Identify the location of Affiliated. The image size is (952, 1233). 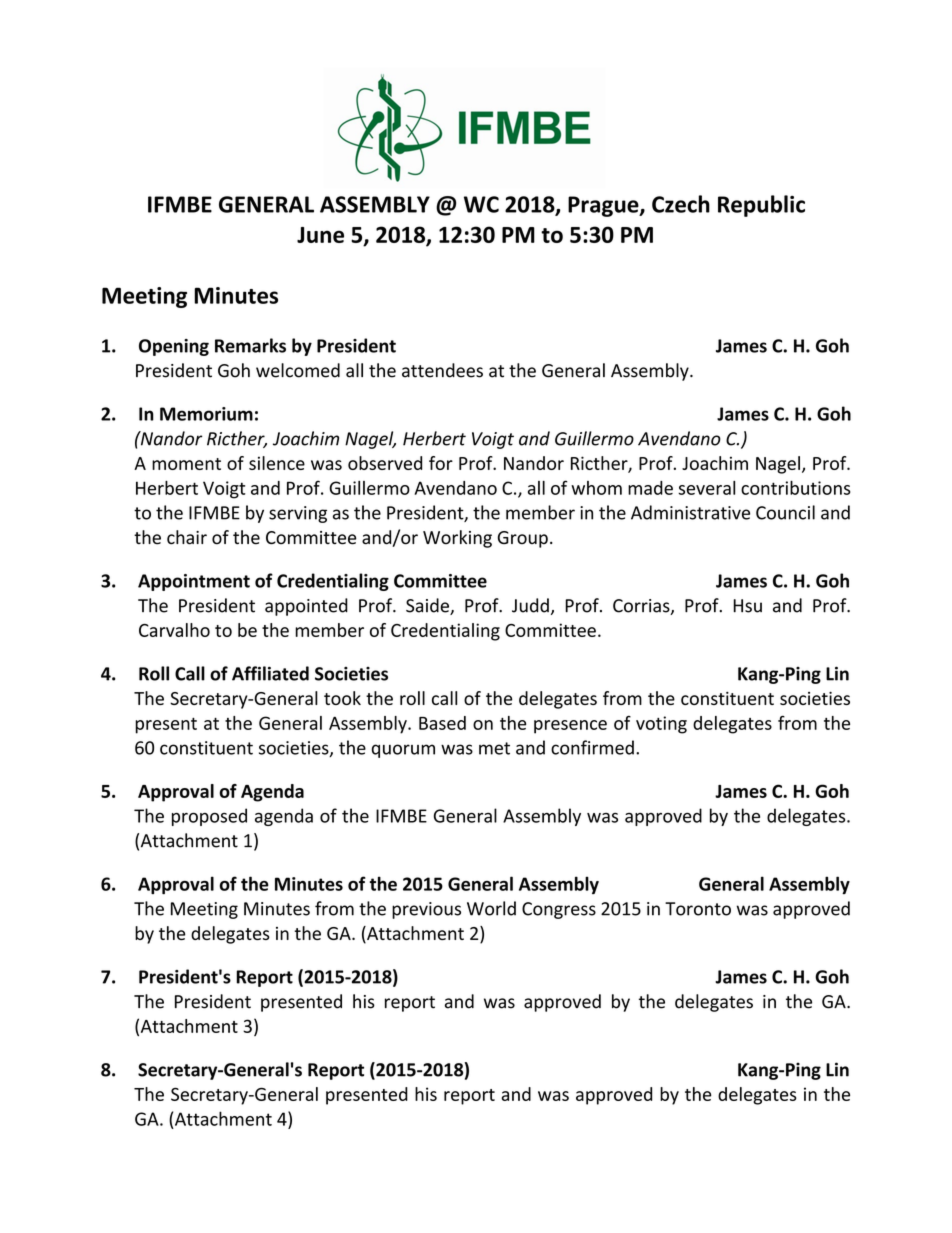
(270, 673).
